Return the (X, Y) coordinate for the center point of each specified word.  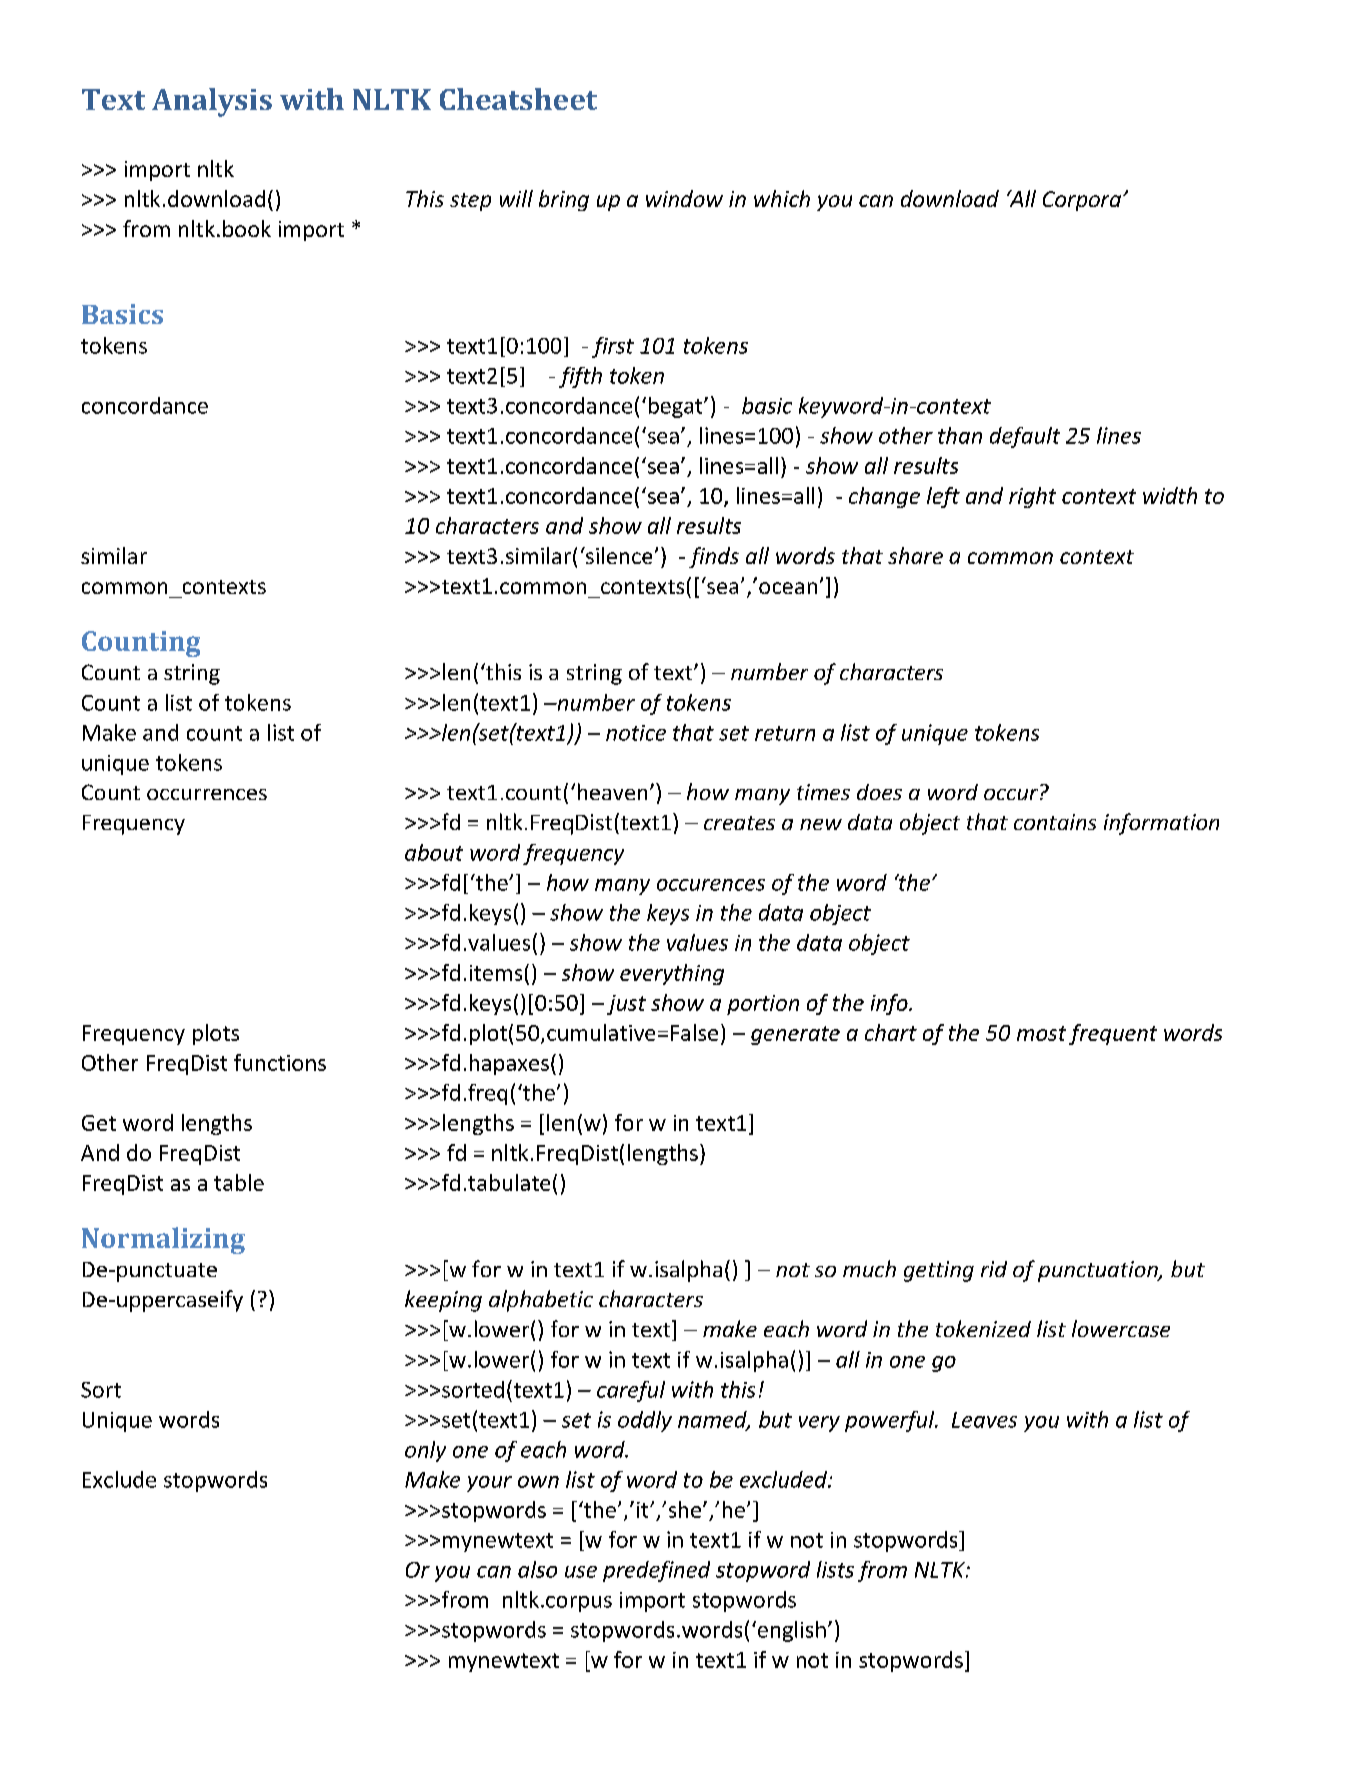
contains (1055, 822)
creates (739, 823)
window (684, 198)
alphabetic (541, 1301)
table (239, 1182)
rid (994, 1269)
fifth (580, 377)
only (425, 1451)
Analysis (212, 102)
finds (714, 557)
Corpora (1082, 201)
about (434, 852)
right (1032, 497)
